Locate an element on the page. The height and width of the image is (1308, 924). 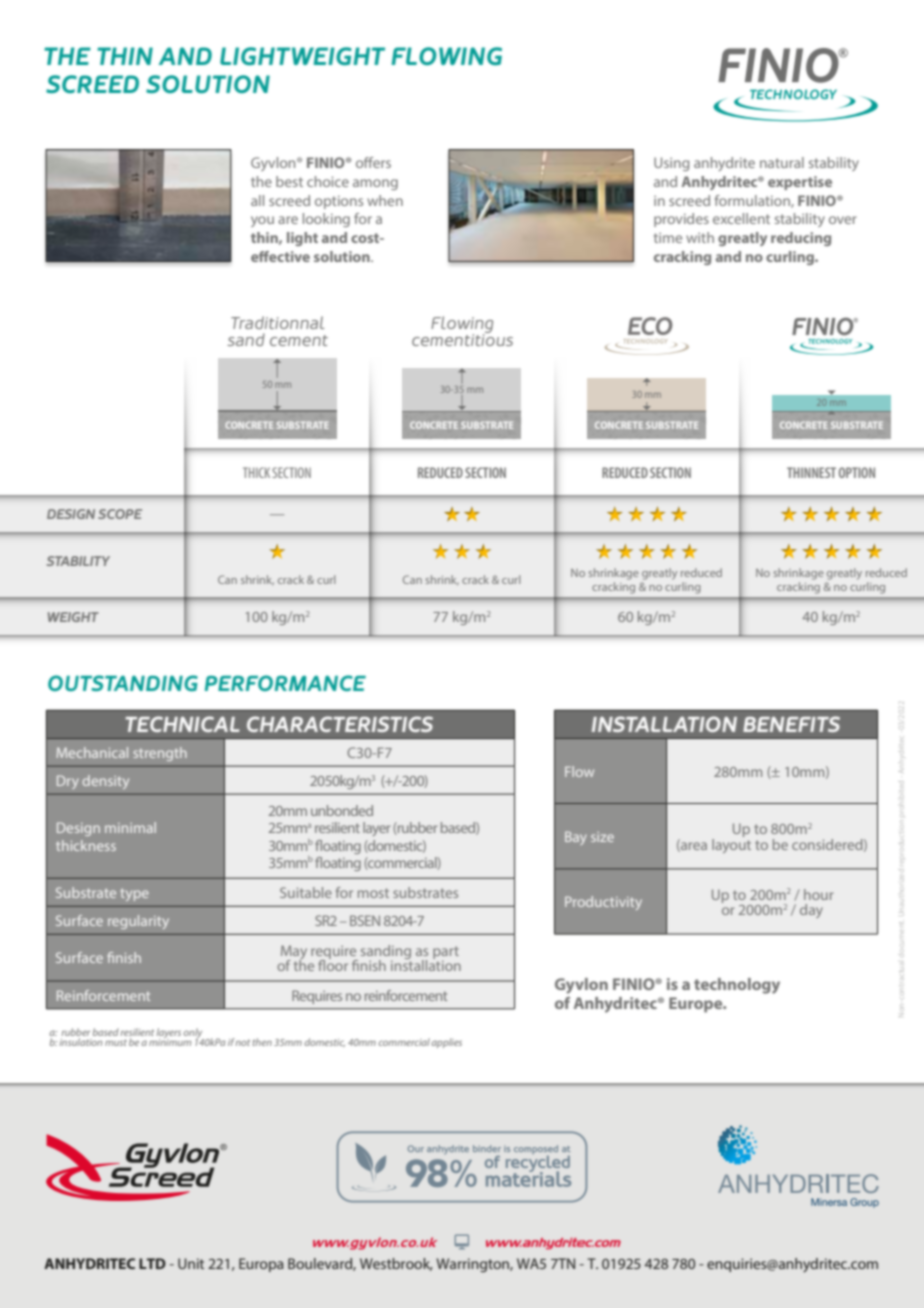
Europe is located at coordinates (697, 1005).
